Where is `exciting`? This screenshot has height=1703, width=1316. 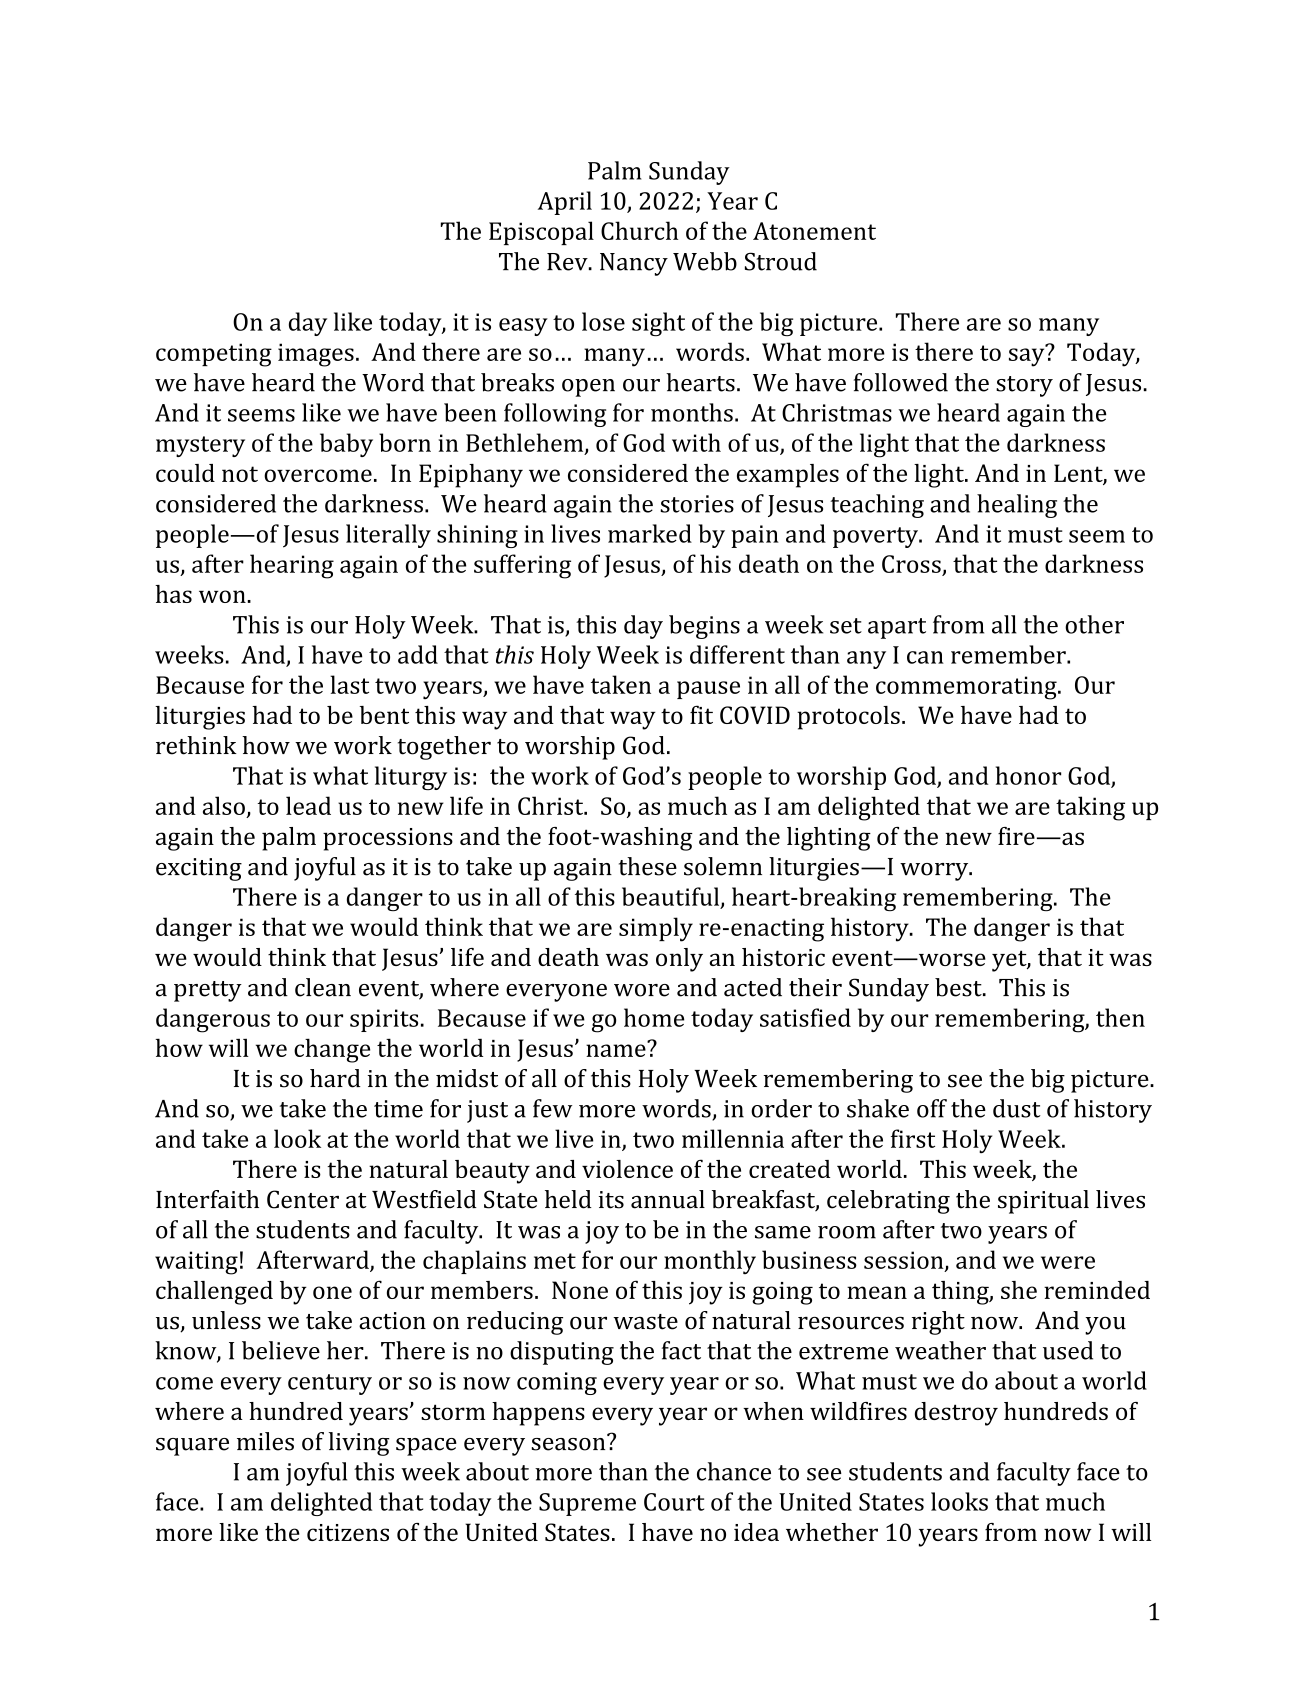 exciting is located at coordinates (199, 869).
